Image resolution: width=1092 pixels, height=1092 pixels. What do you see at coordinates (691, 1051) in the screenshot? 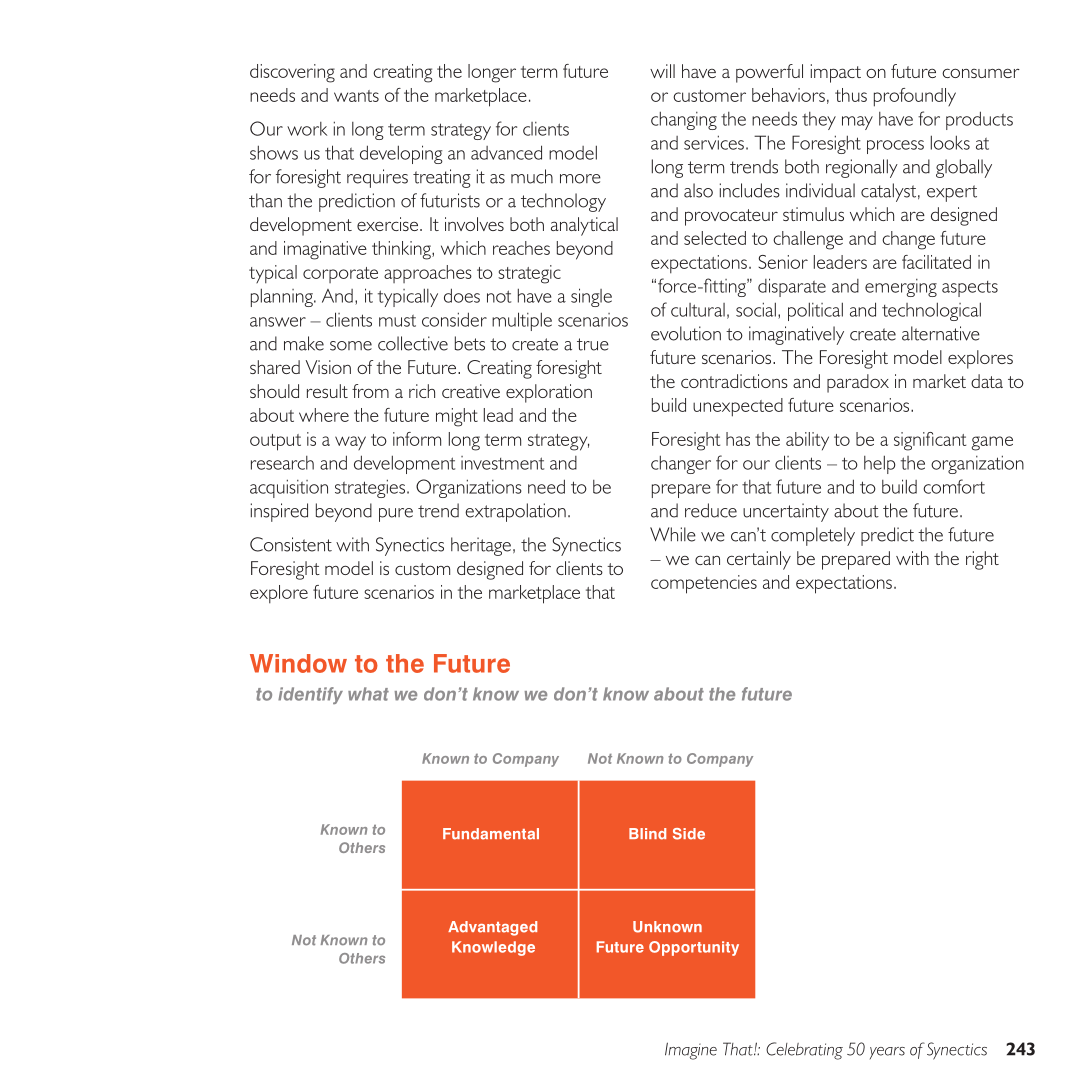
I see `Imagine` at bounding box center [691, 1051].
